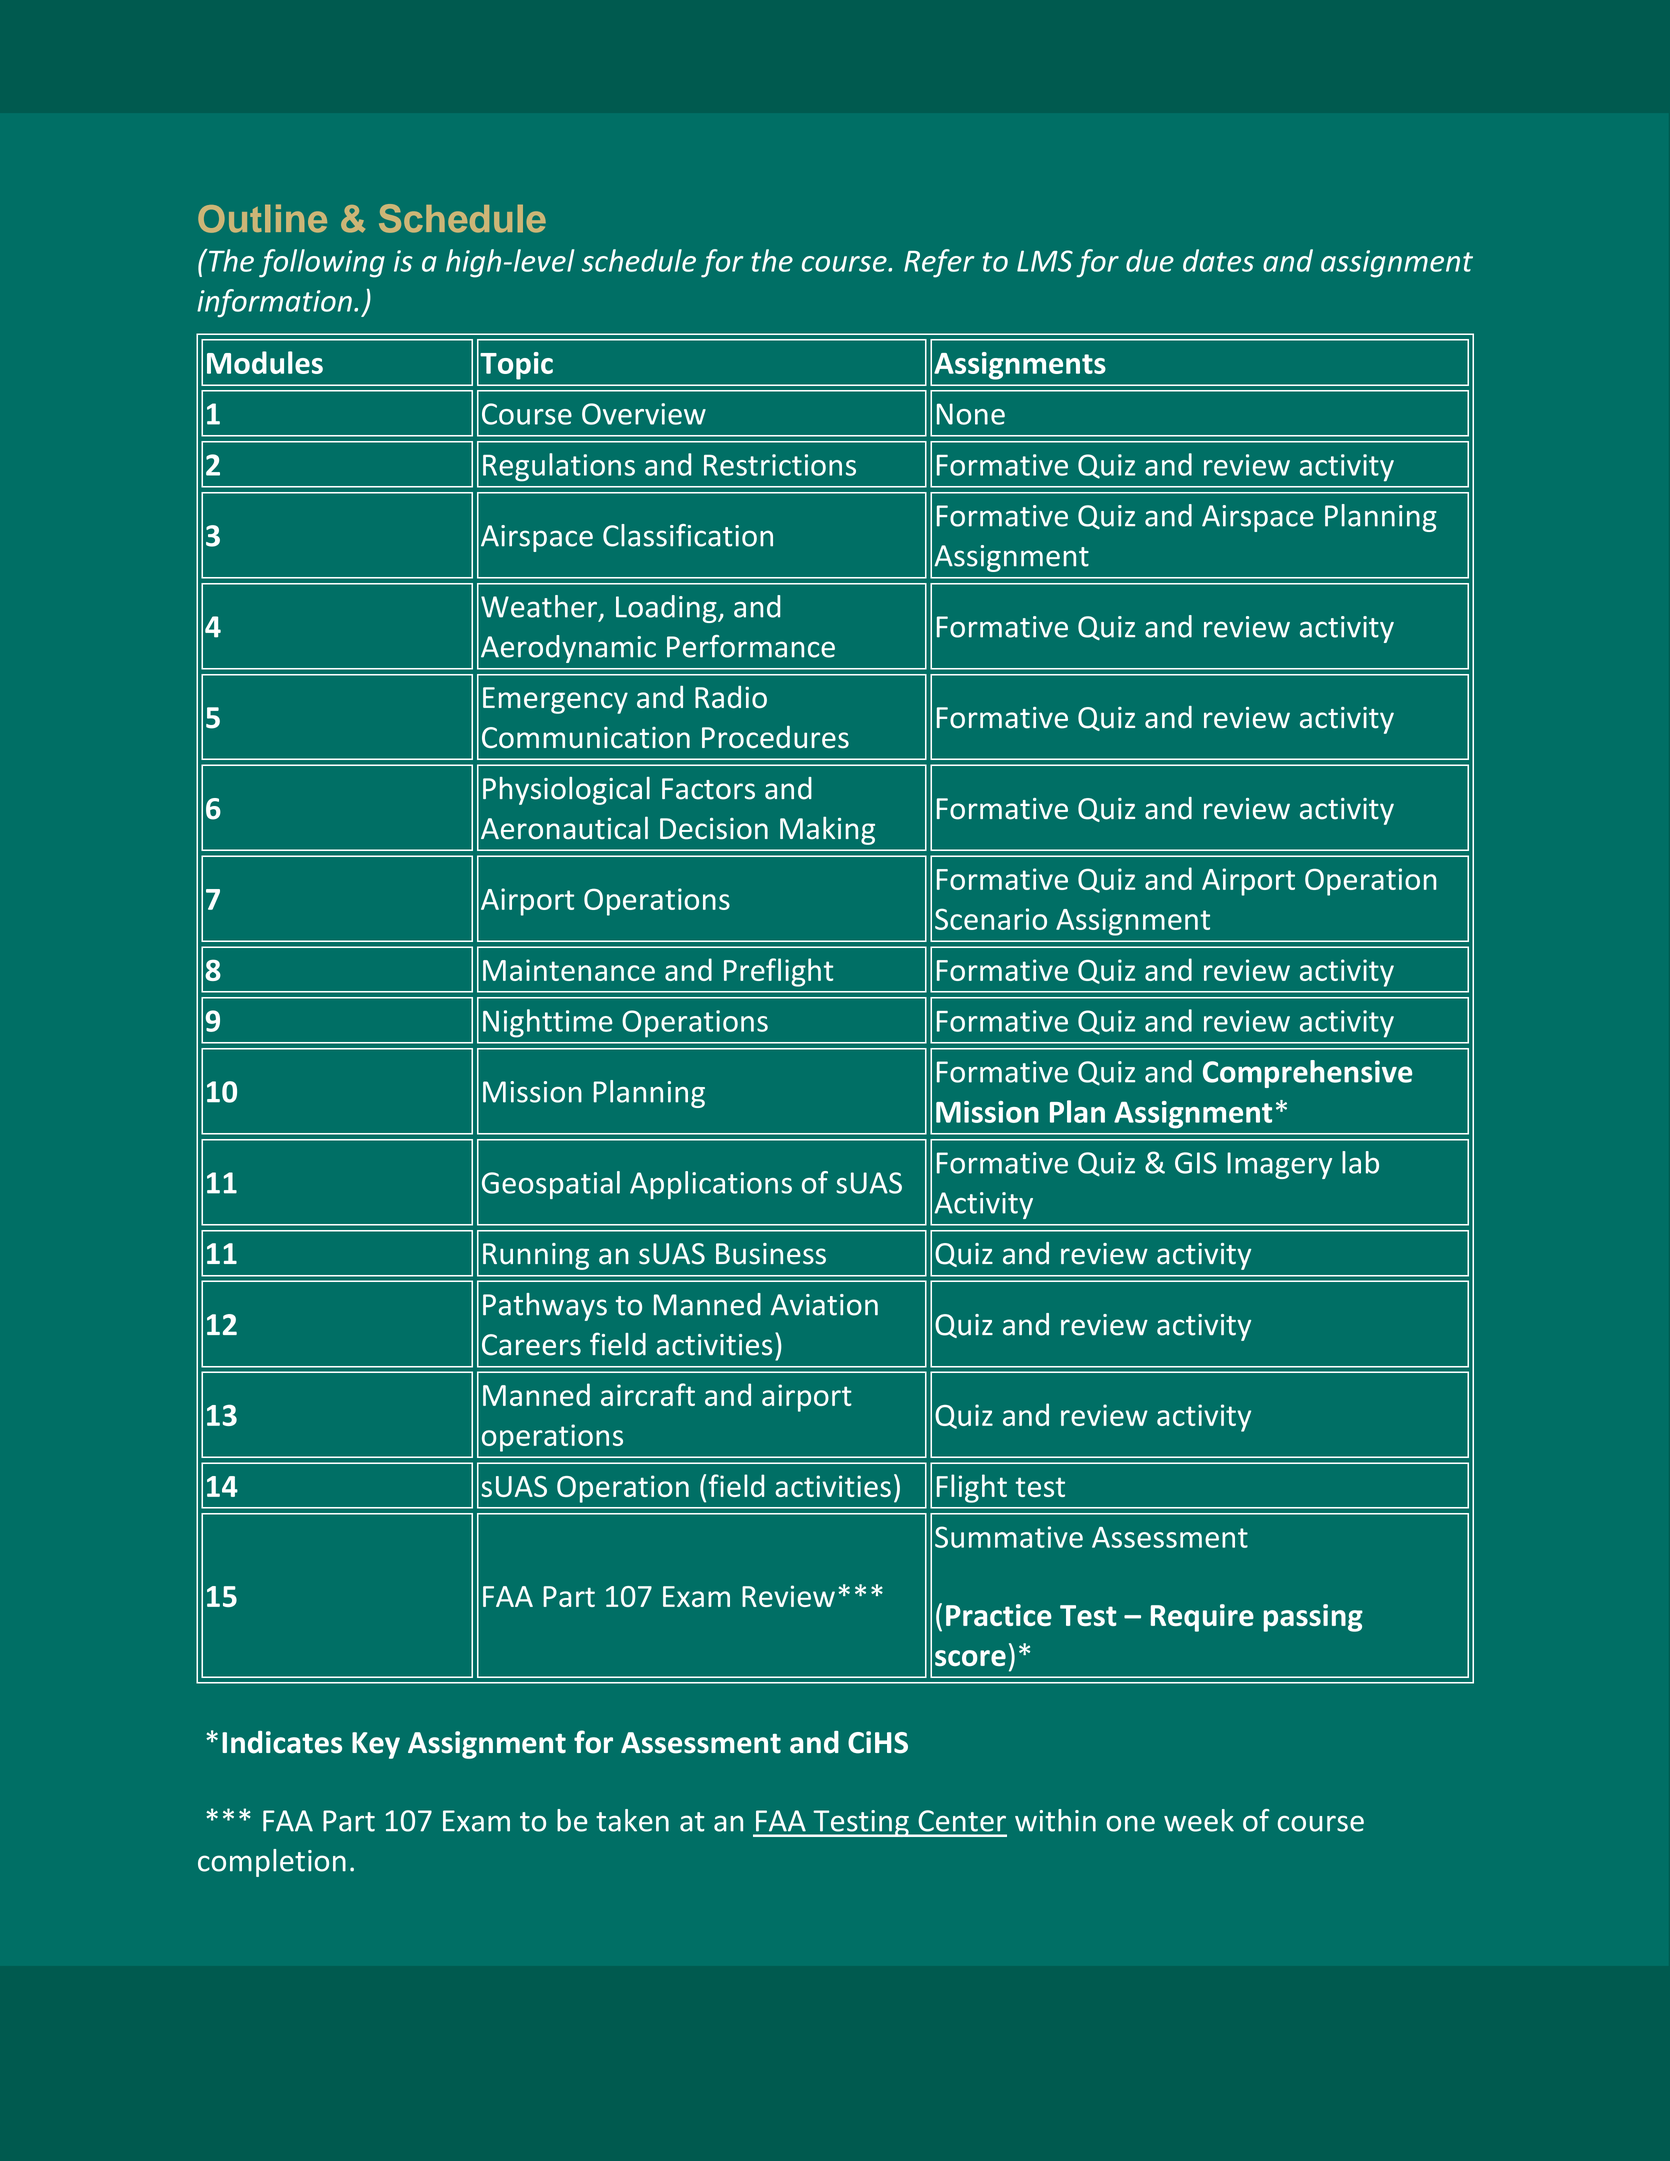 The width and height of the image is (1670, 2161). What do you see at coordinates (939, 263) in the image?
I see `Refer` at bounding box center [939, 263].
